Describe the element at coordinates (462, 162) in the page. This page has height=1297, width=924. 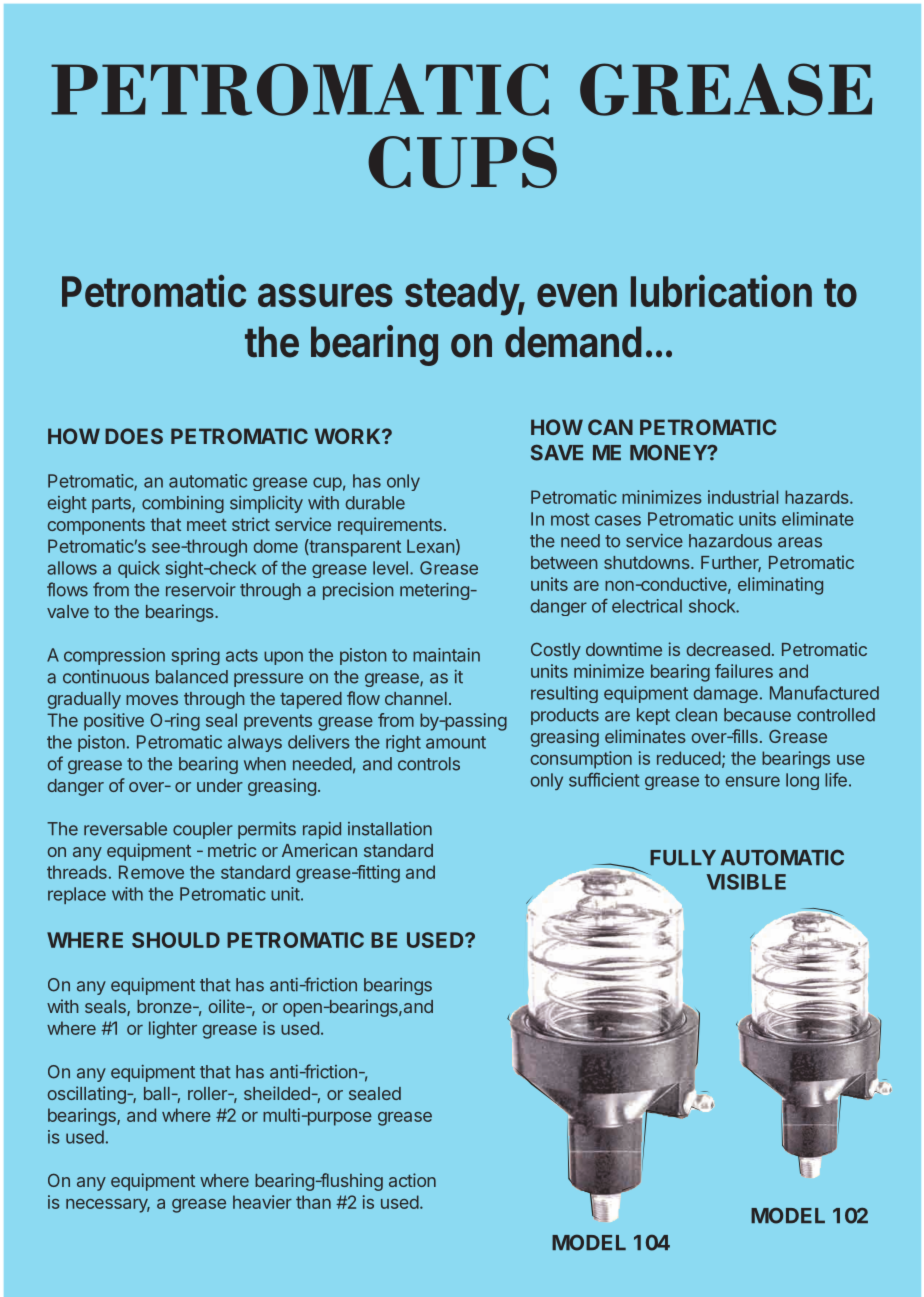
I see `CUPS` at that location.
